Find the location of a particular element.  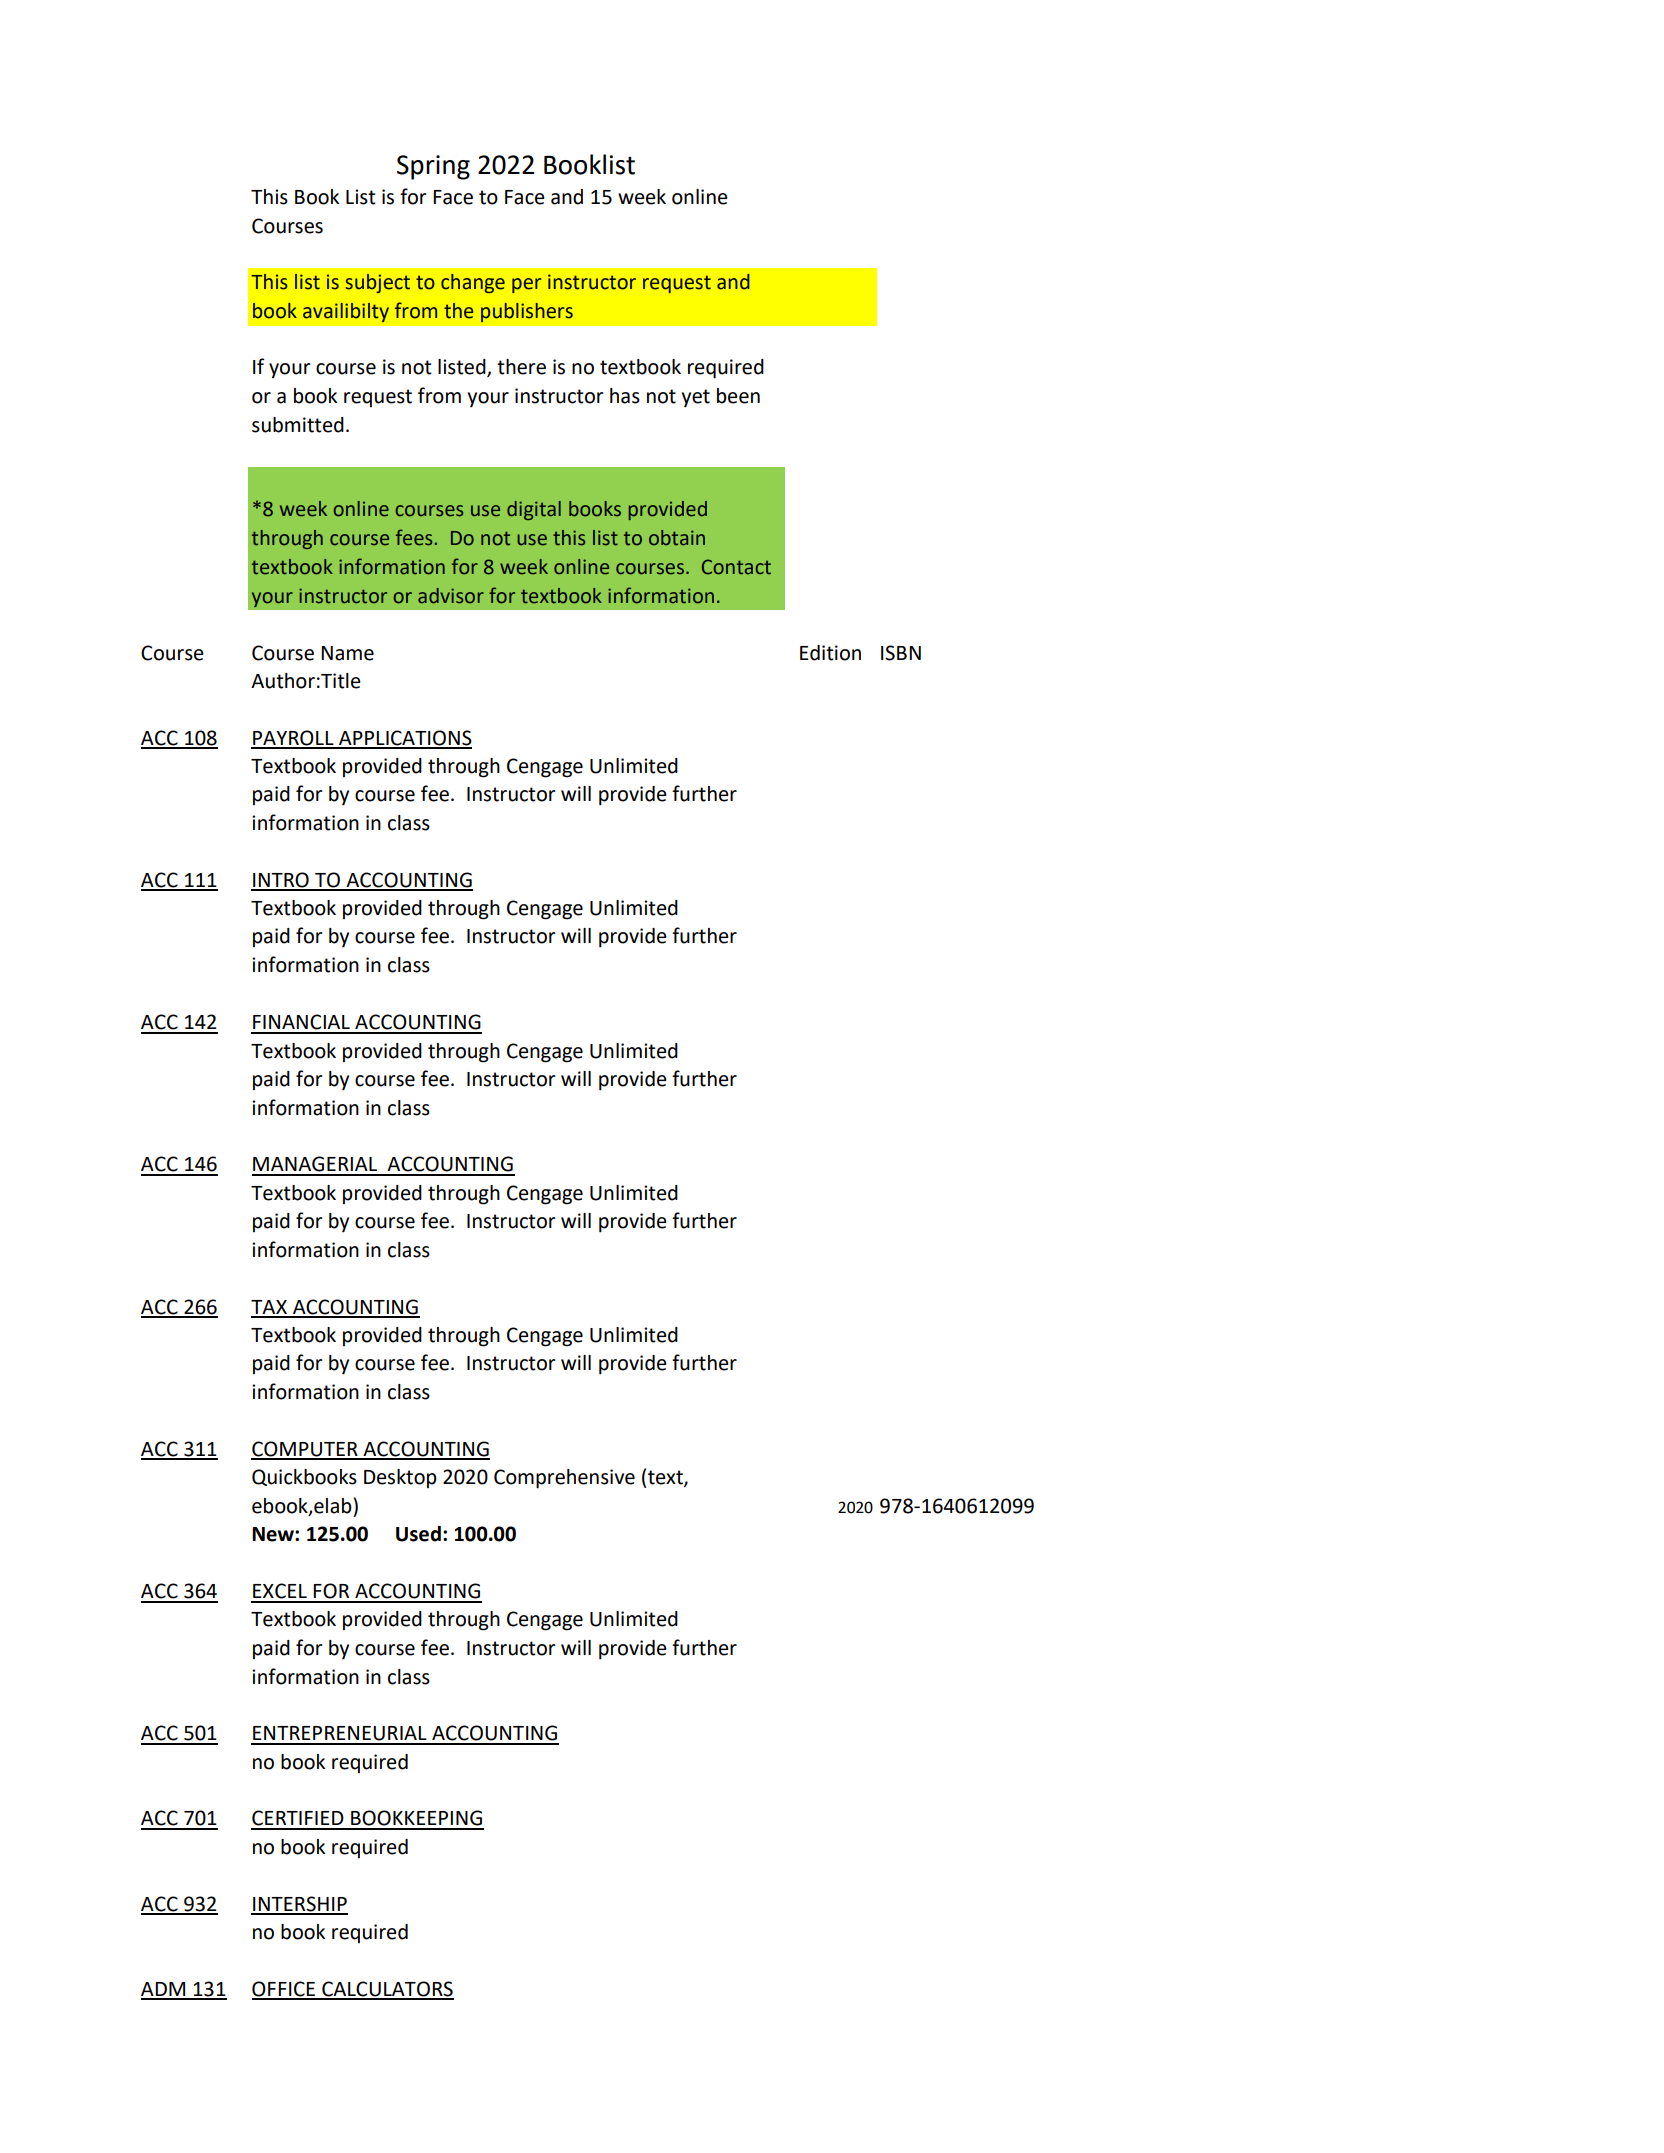

ISBN is located at coordinates (901, 653).
